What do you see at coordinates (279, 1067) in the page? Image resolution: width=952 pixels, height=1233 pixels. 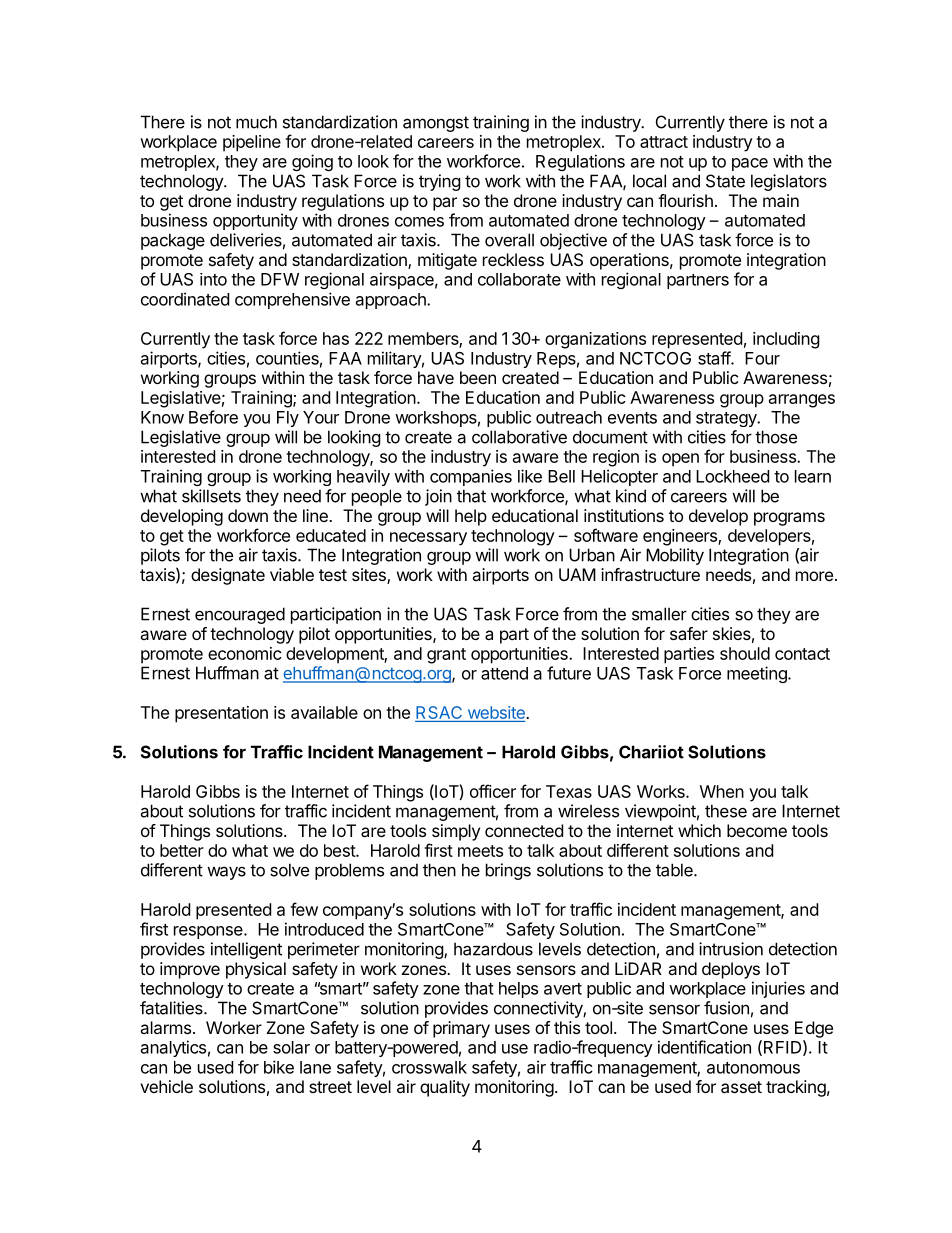 I see `bike` at bounding box center [279, 1067].
